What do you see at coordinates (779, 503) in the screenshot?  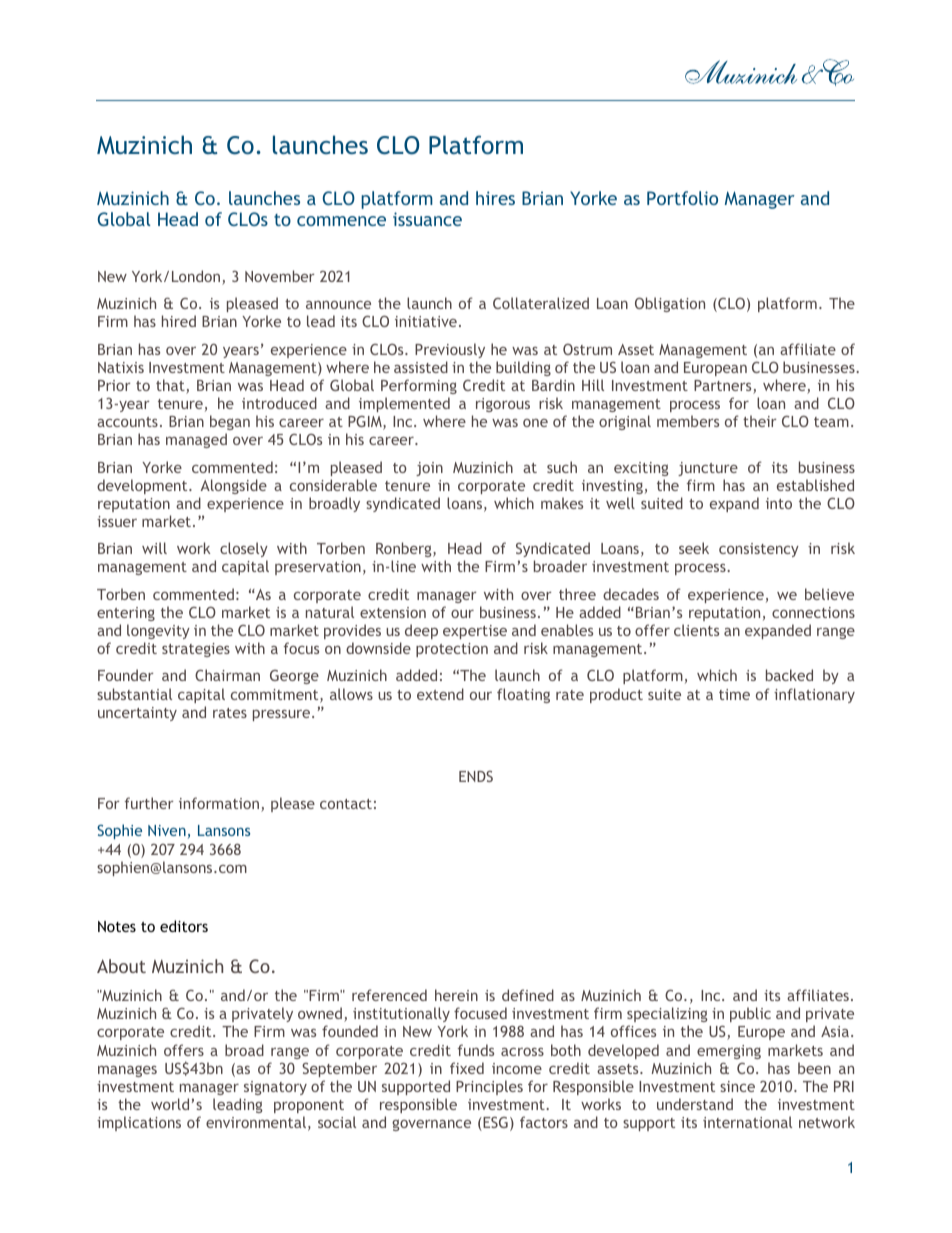 I see `into` at bounding box center [779, 503].
